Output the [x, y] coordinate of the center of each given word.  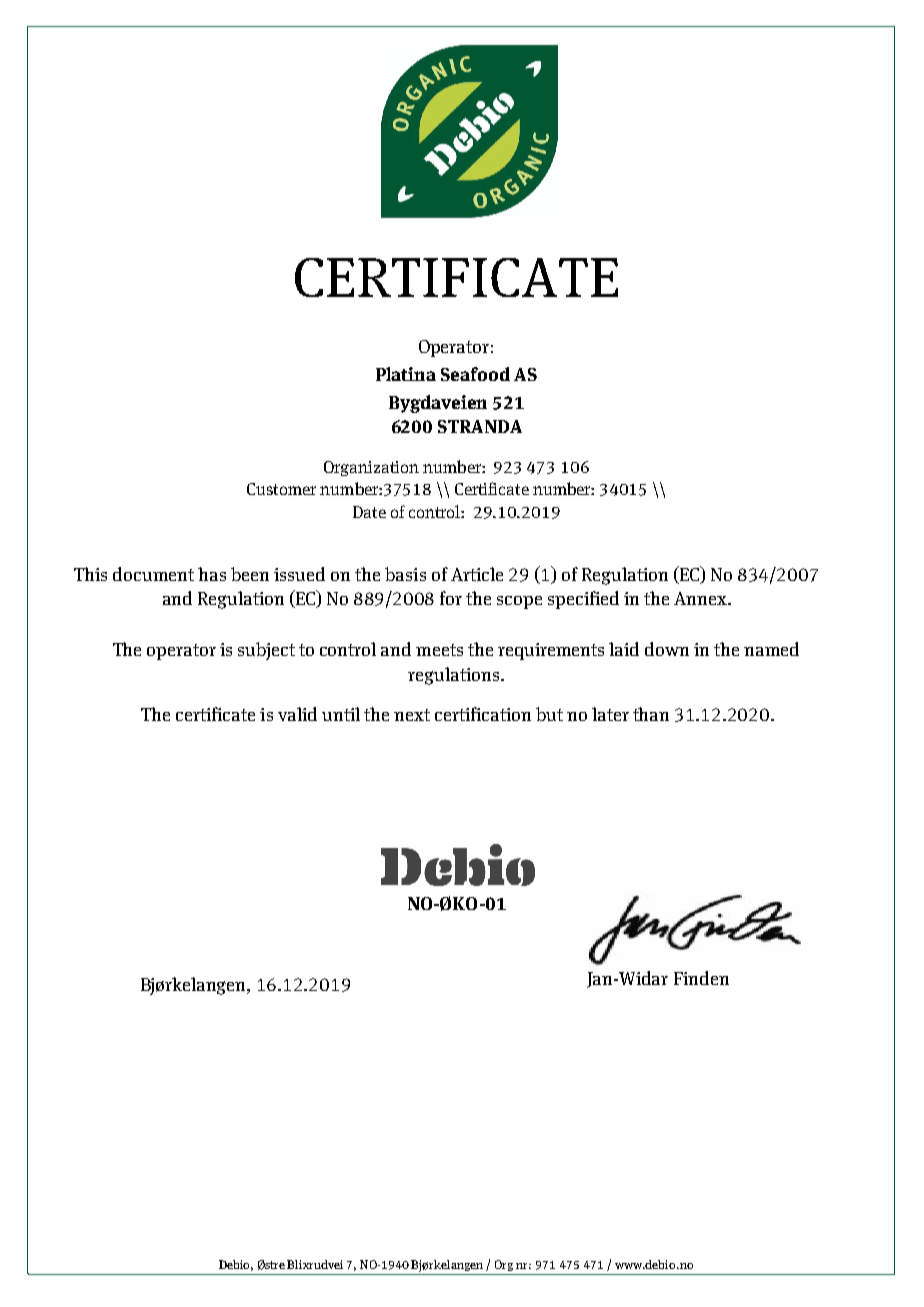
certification [483, 714]
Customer [281, 489]
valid [297, 714]
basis [405, 574]
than [651, 714]
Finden [701, 978]
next [412, 715]
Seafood [475, 374]
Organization [371, 468]
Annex [701, 598]
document [153, 574]
